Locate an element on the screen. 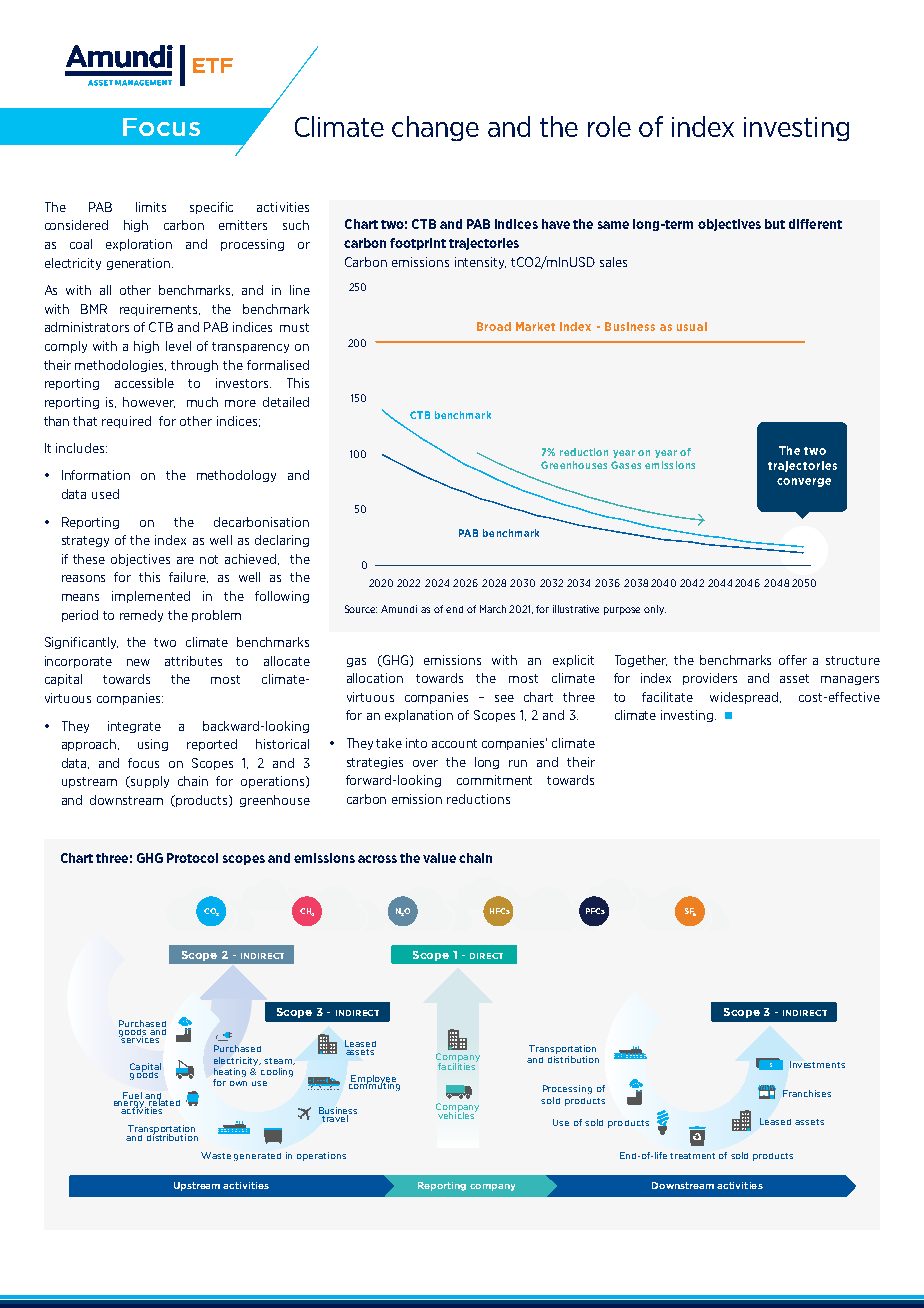 The image size is (924, 1308). different is located at coordinates (815, 224).
